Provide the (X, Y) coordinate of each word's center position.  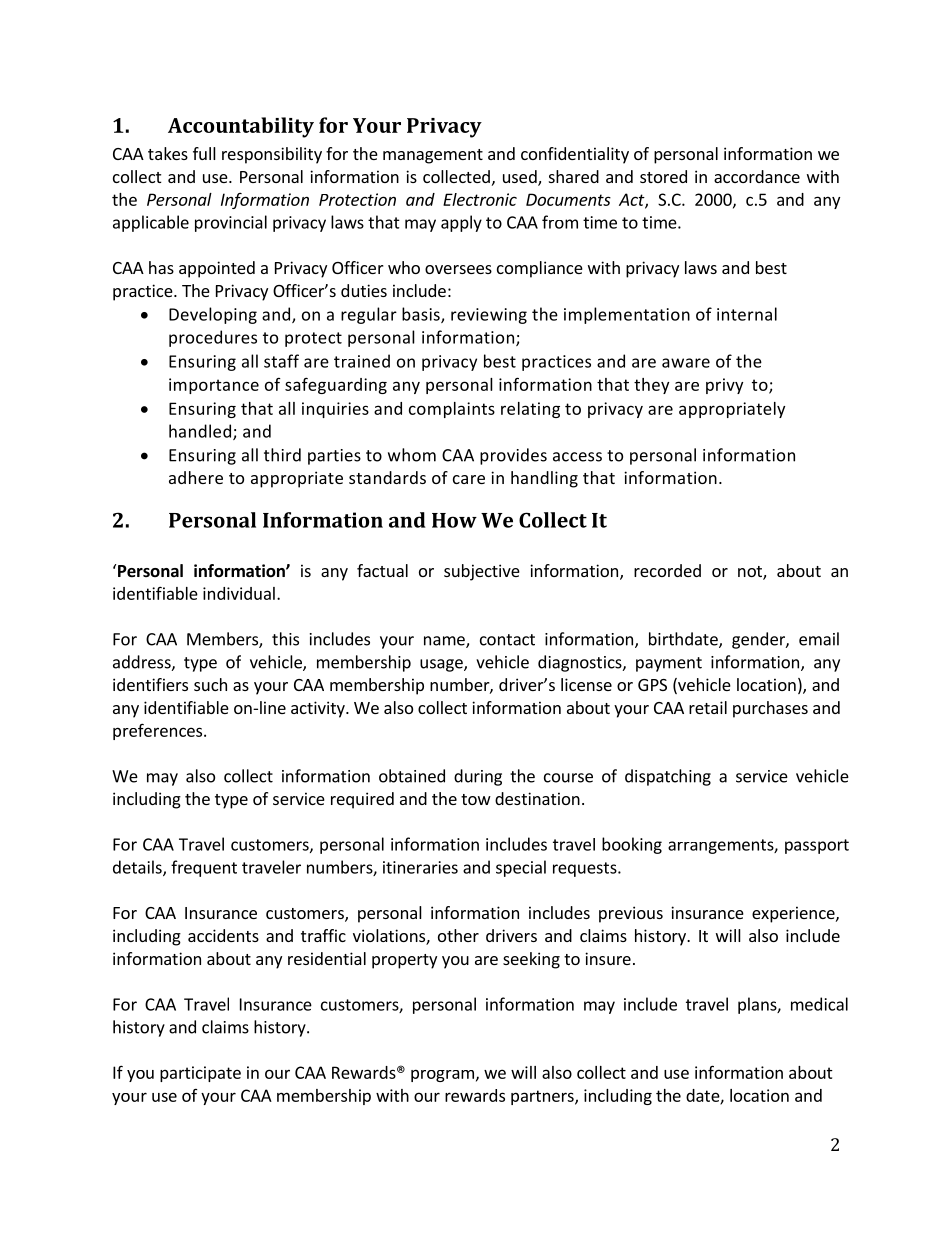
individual (239, 593)
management (433, 156)
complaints (452, 410)
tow (476, 799)
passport (817, 846)
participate (200, 1074)
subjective (482, 572)
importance (214, 386)
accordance (757, 176)
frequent (204, 868)
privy (724, 386)
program (442, 1075)
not (751, 573)
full (204, 153)
